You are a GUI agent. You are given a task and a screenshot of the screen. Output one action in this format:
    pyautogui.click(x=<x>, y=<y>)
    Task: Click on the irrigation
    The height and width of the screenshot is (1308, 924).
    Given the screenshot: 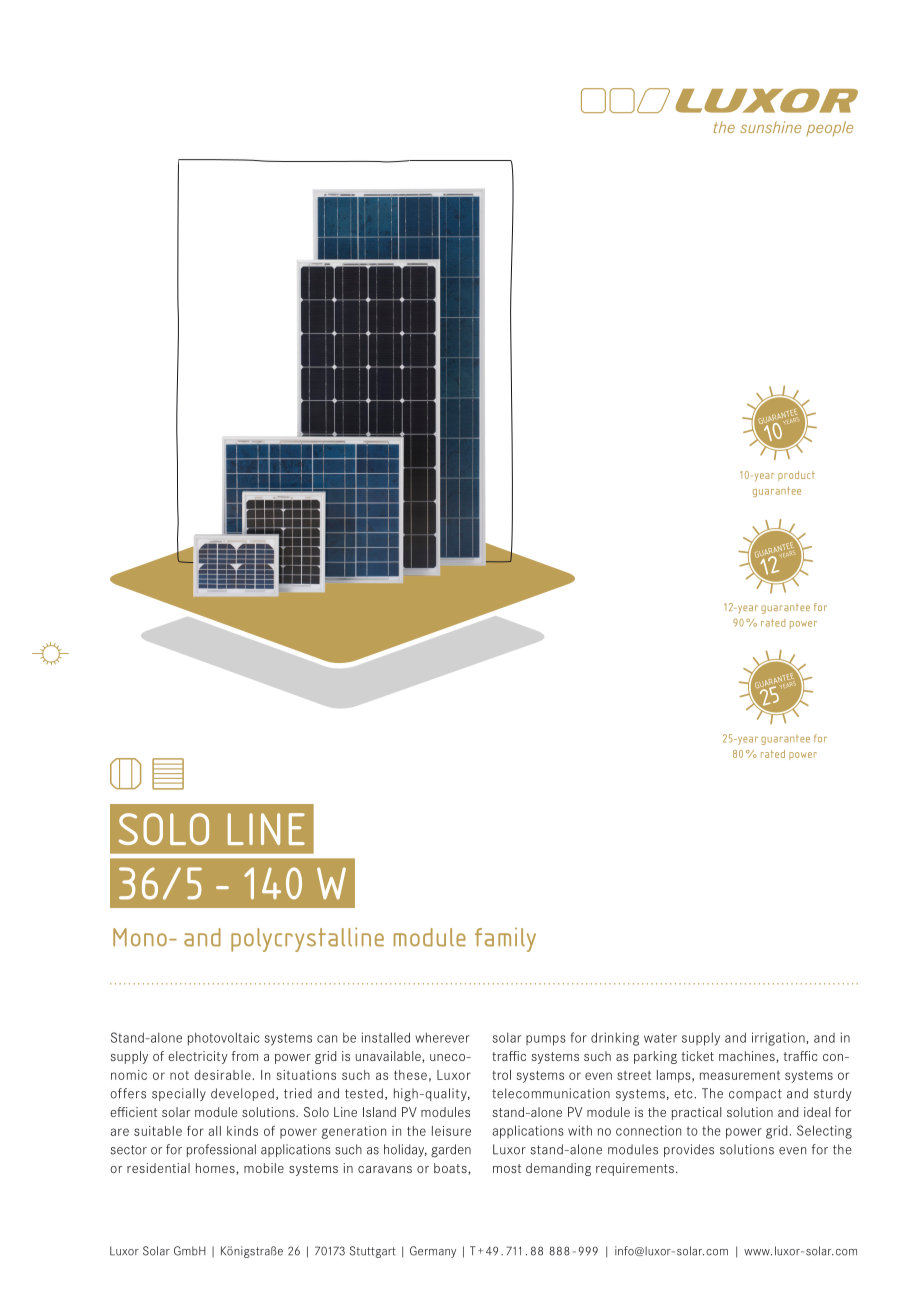 What is the action you would take?
    pyautogui.click(x=779, y=1039)
